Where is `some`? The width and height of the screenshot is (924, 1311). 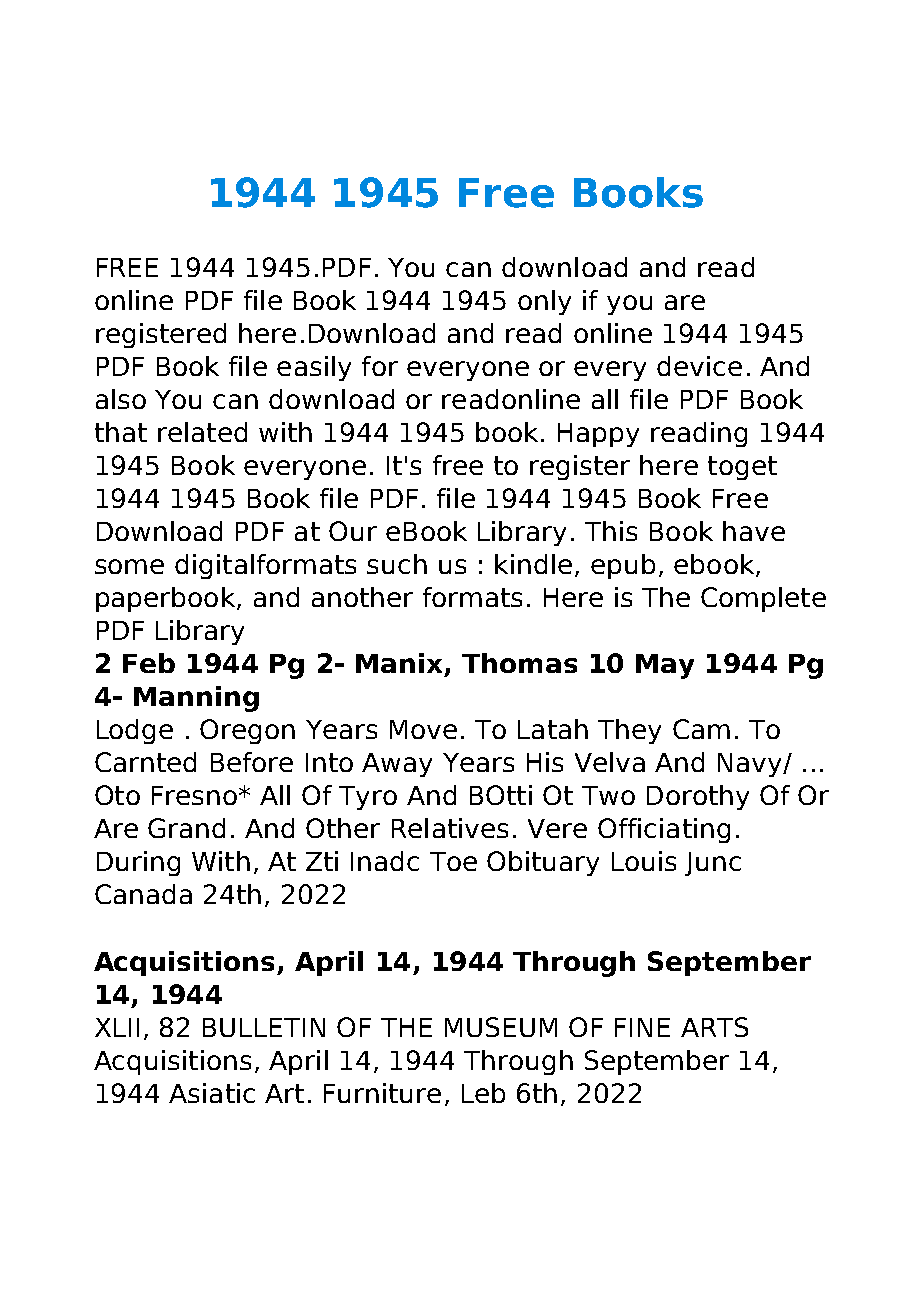 some is located at coordinates (129, 566).
